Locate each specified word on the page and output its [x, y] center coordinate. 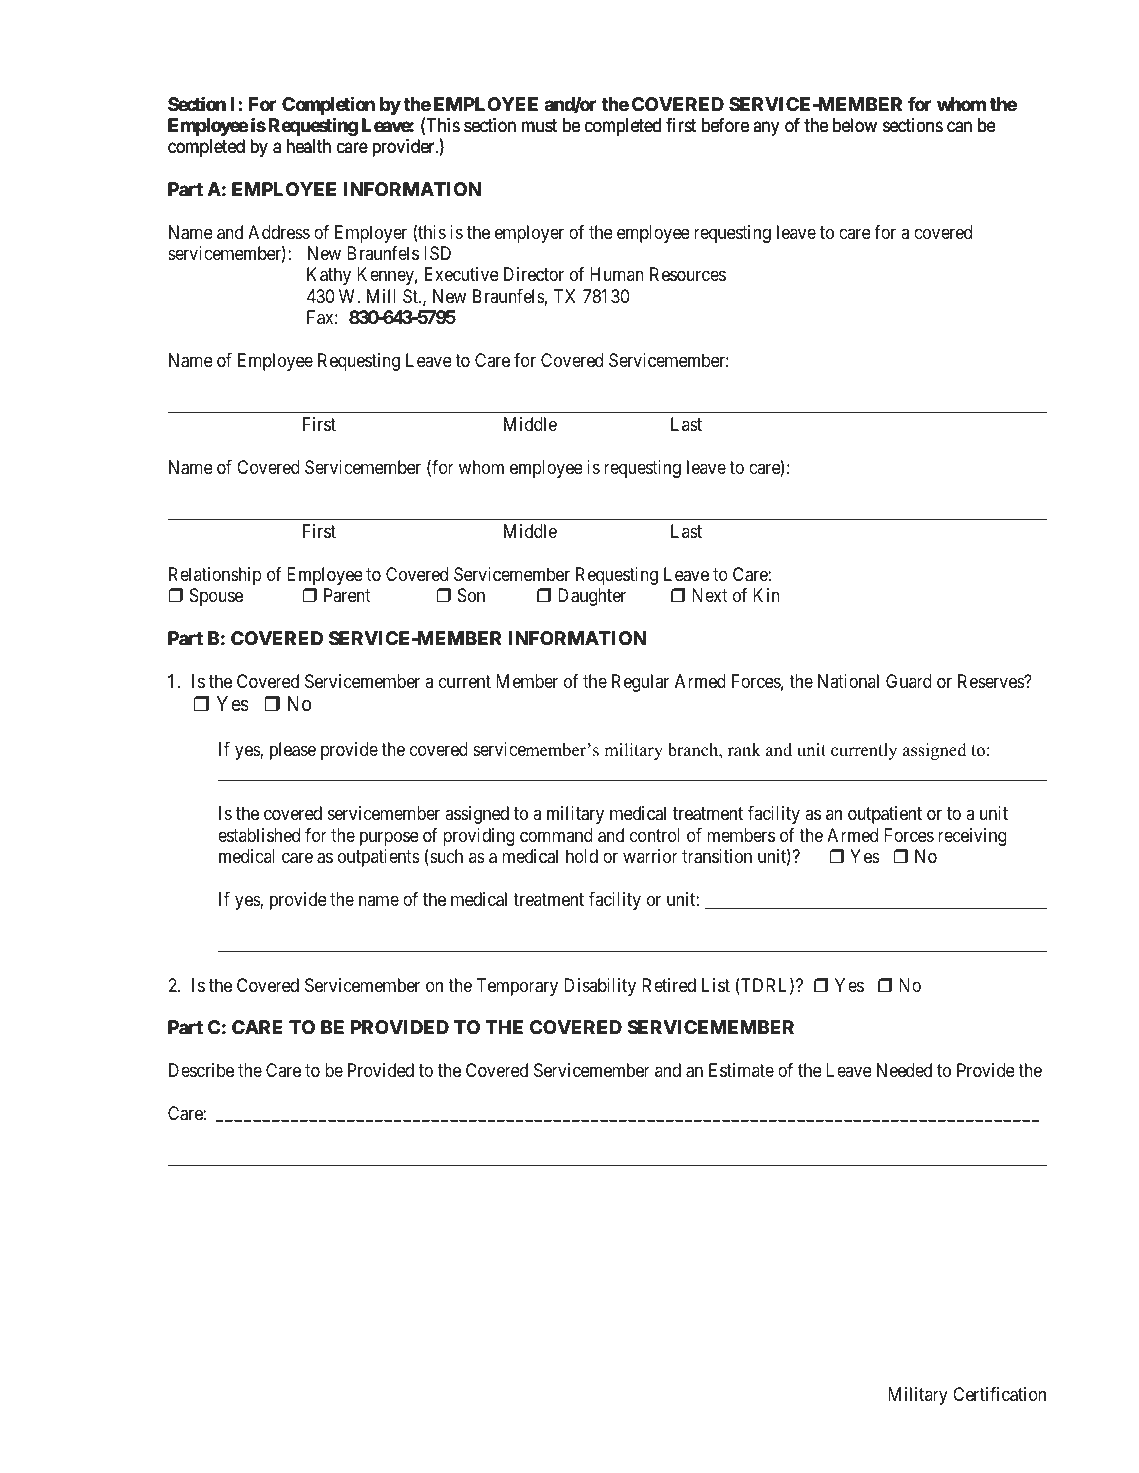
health [309, 146]
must [539, 125]
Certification [999, 1394]
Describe [201, 1070]
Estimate [741, 1070]
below [855, 125]
